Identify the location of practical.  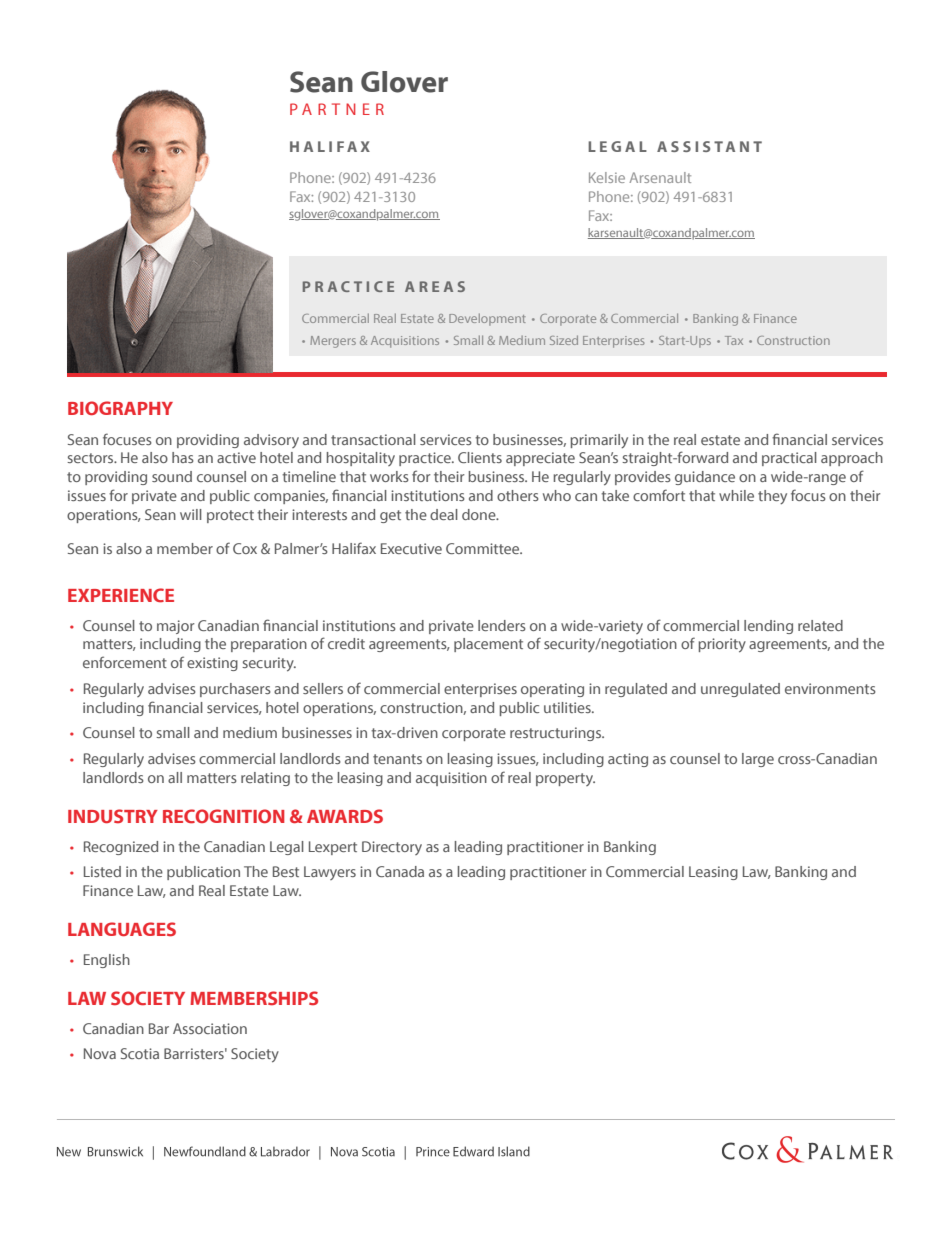
(789, 459).
